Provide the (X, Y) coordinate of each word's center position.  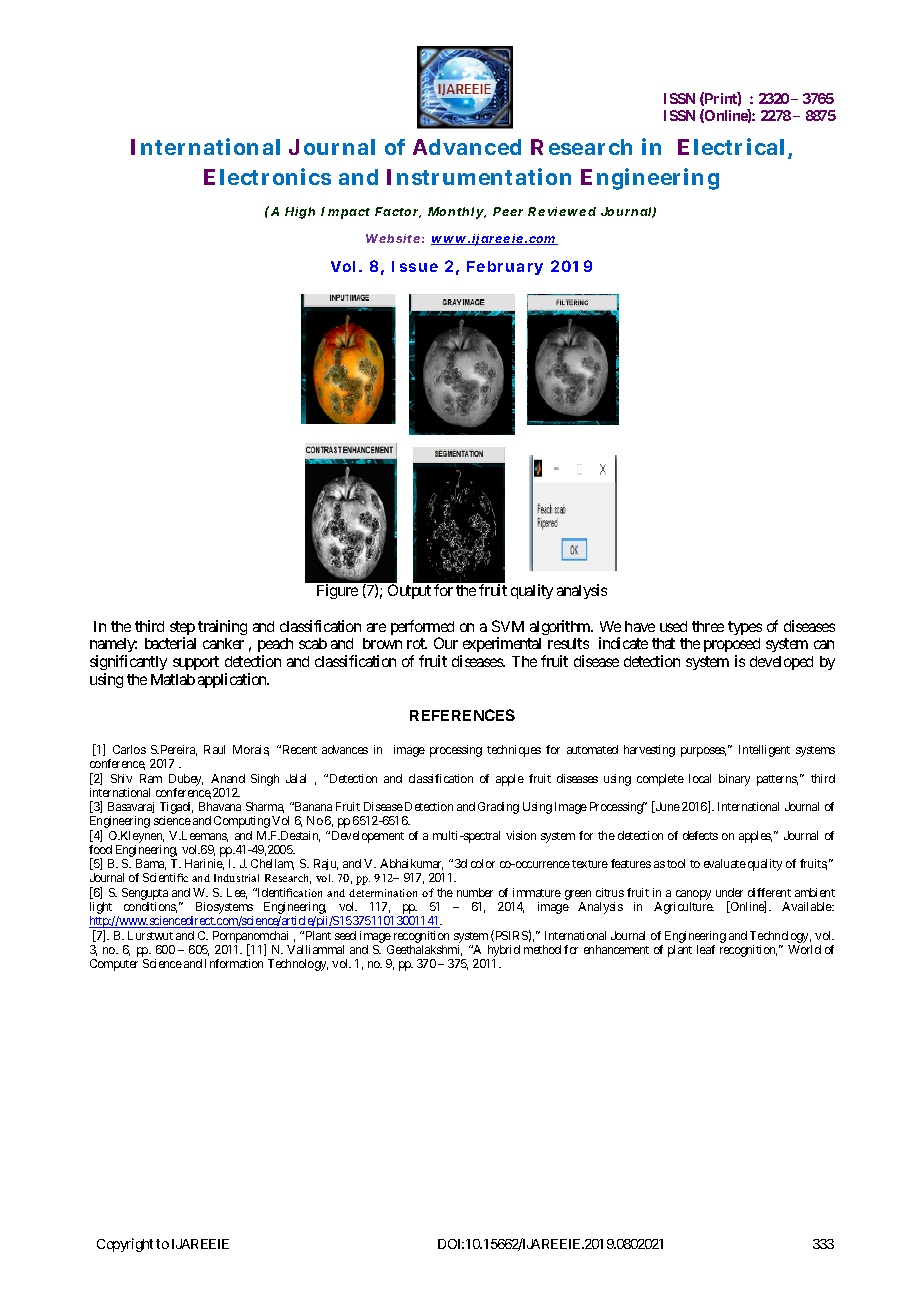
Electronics (267, 176)
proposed (732, 647)
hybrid (503, 952)
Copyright (125, 1245)
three (708, 626)
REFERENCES (462, 715)
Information (234, 963)
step (182, 629)
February (505, 268)
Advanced (467, 147)
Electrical (731, 146)
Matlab (173, 679)
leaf (706, 949)
